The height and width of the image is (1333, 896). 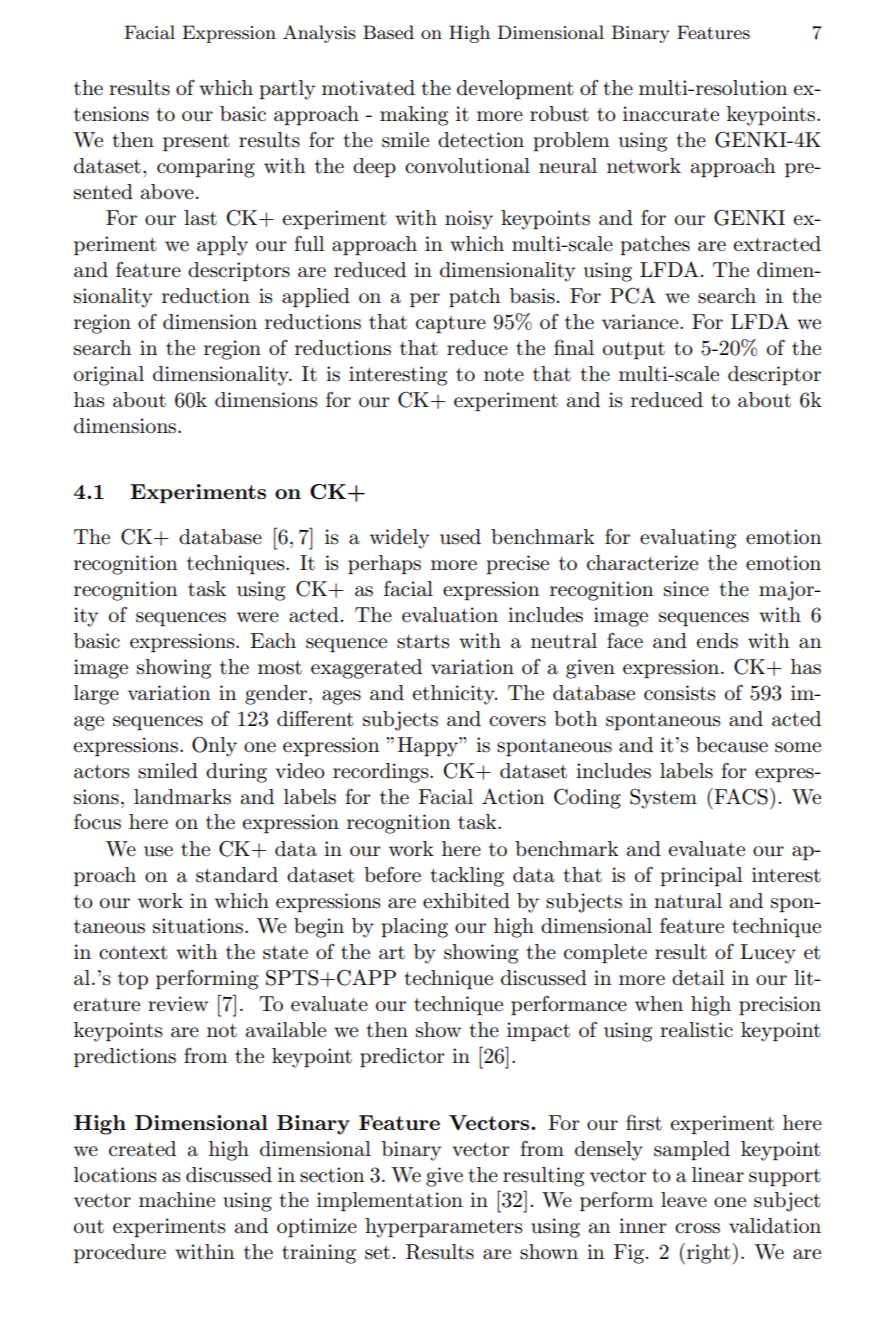 I want to click on cross, so click(x=697, y=1228).
